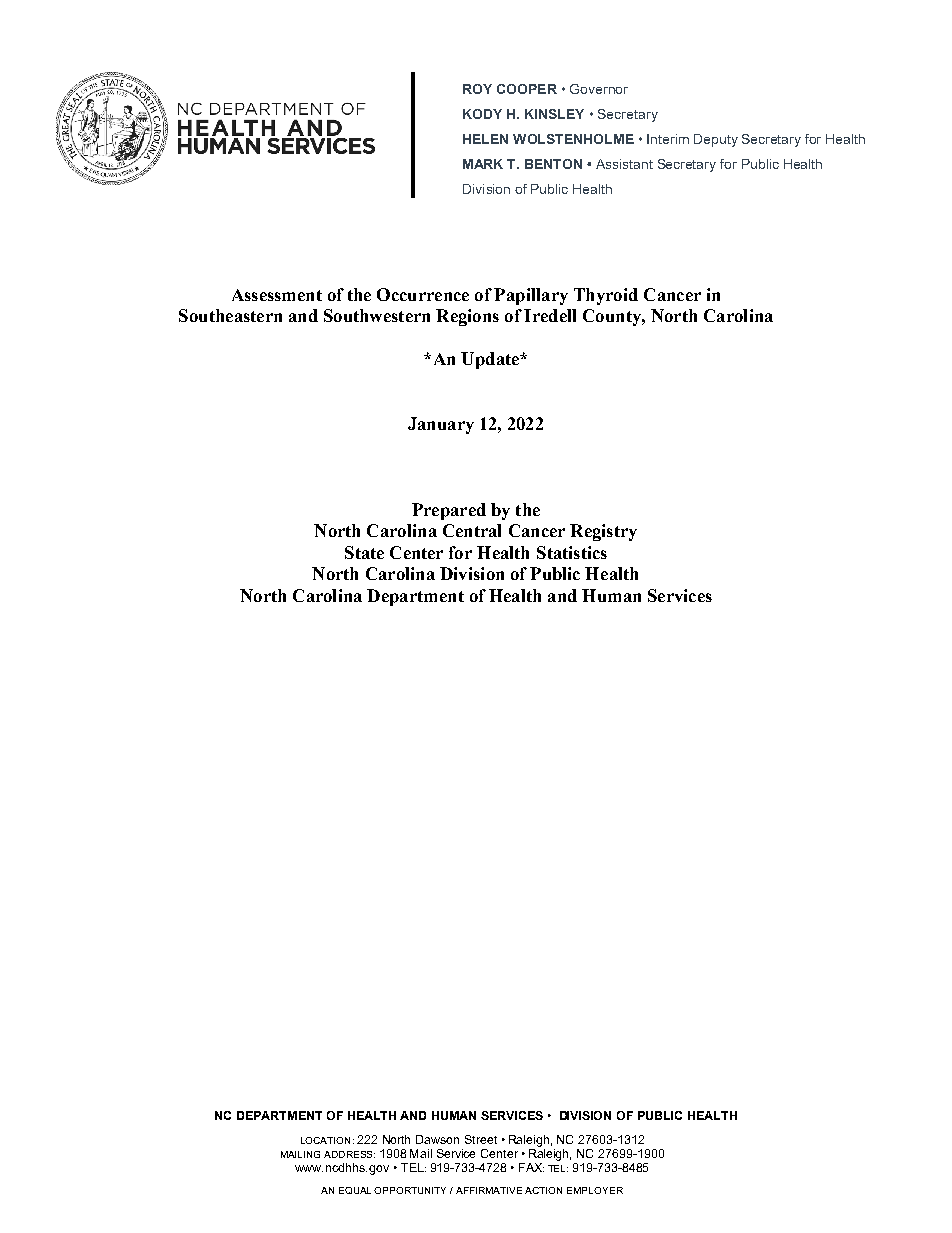  What do you see at coordinates (472, 530) in the screenshot?
I see `Central` at bounding box center [472, 530].
